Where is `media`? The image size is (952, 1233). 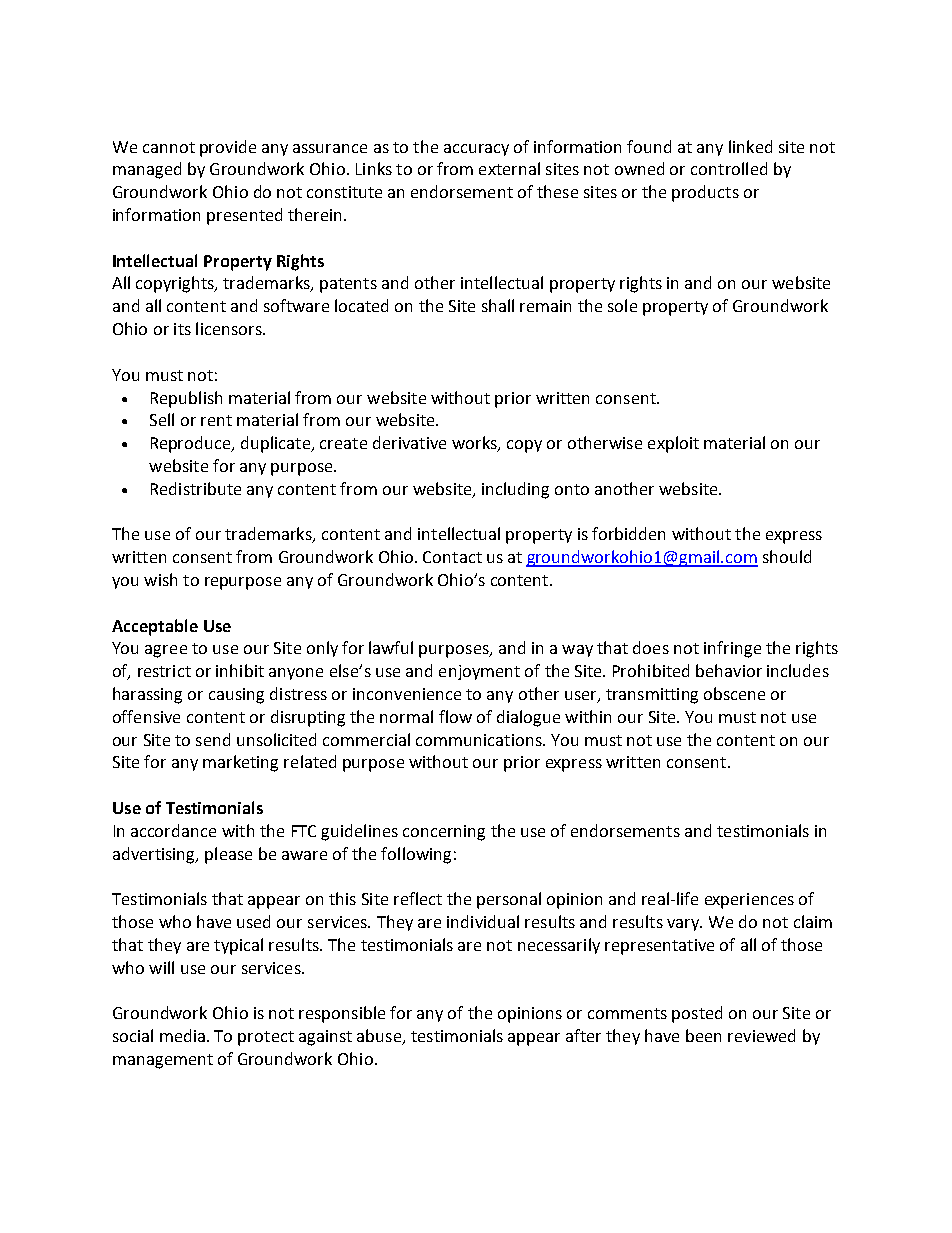 media is located at coordinates (182, 1035).
